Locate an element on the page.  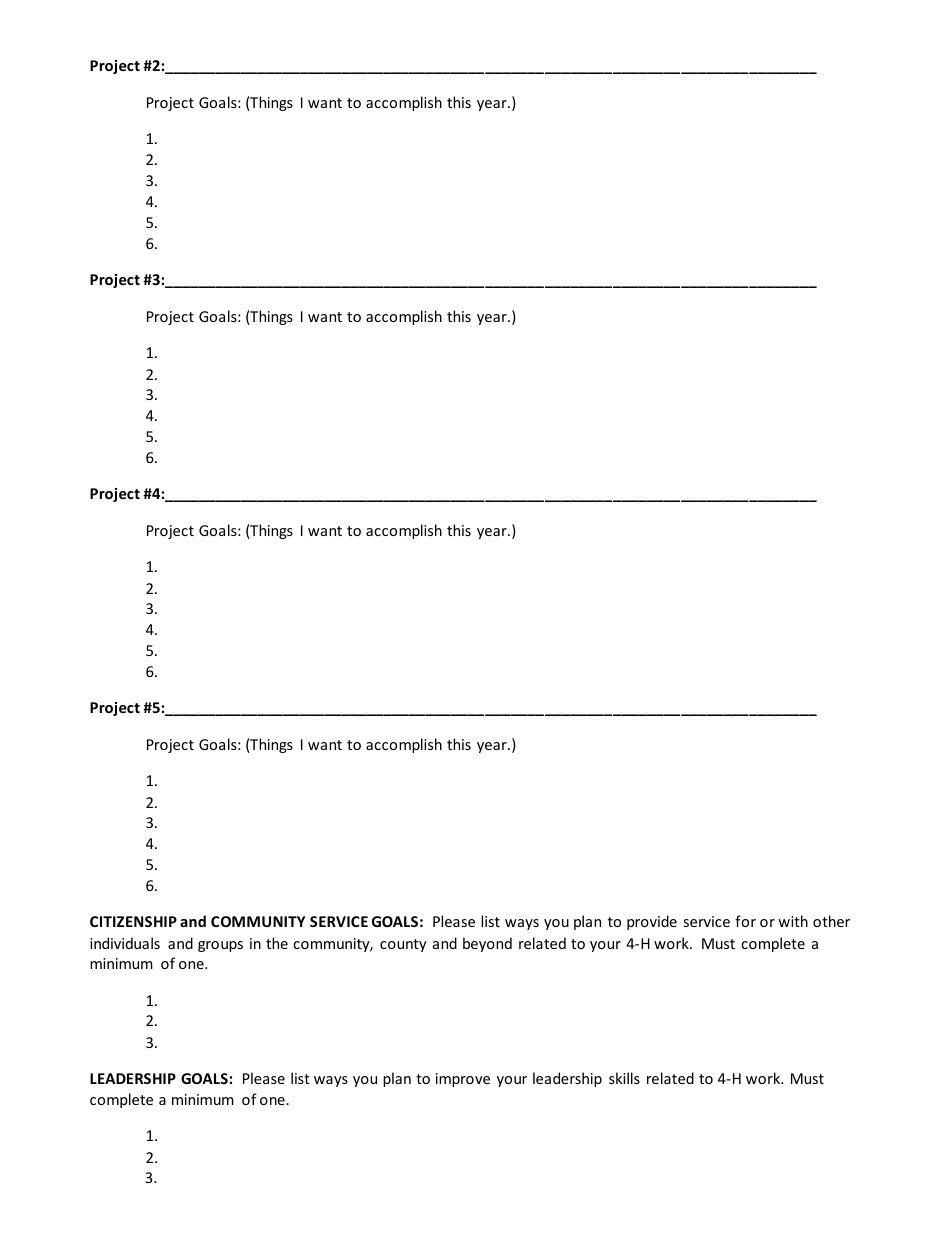
county is located at coordinates (403, 945).
